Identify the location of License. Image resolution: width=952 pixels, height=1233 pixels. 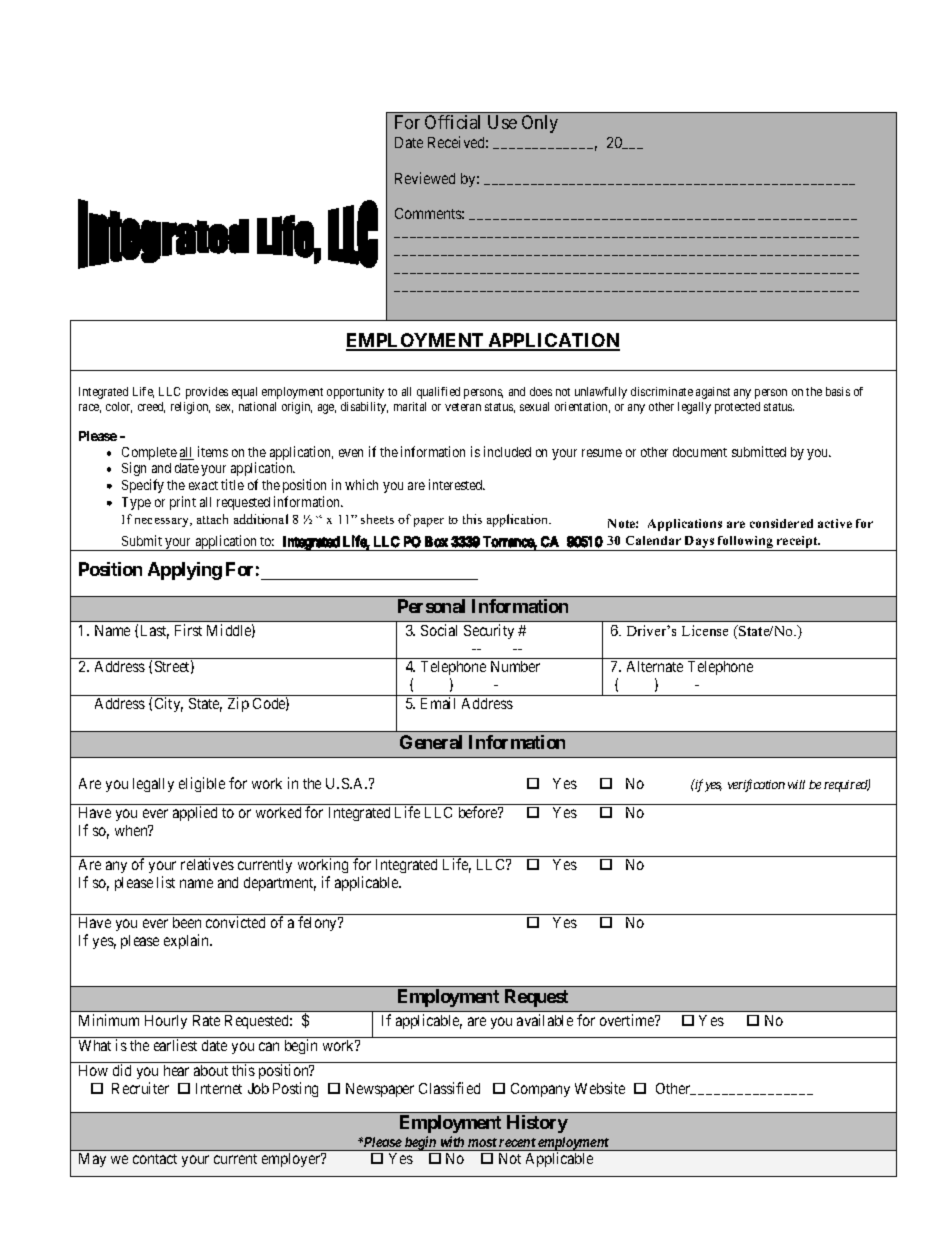
(705, 630).
